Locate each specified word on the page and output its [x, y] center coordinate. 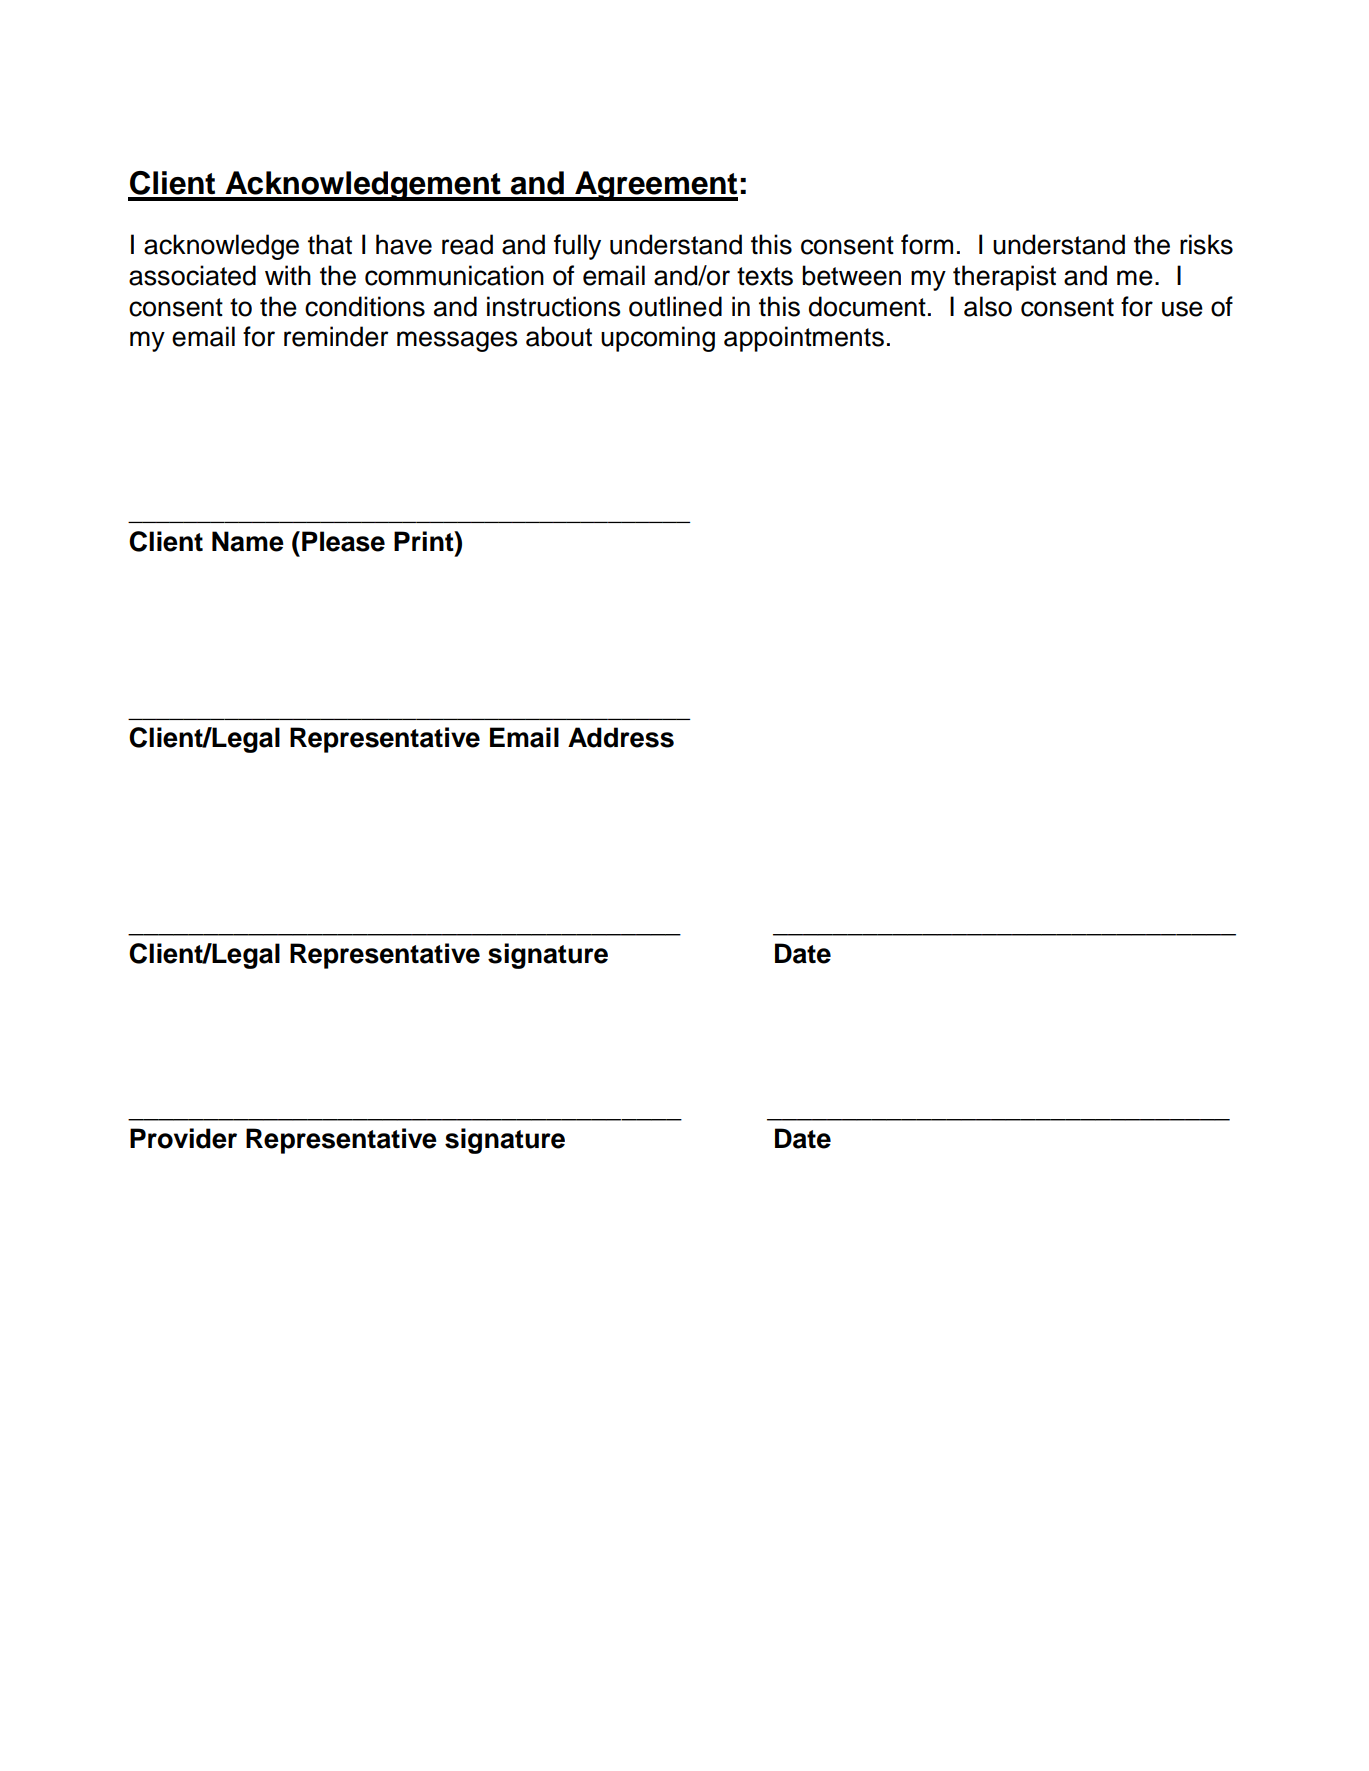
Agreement [655, 186]
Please [343, 541]
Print [425, 541]
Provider [183, 1138]
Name [248, 541]
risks [1206, 244]
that [330, 244]
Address [621, 737]
